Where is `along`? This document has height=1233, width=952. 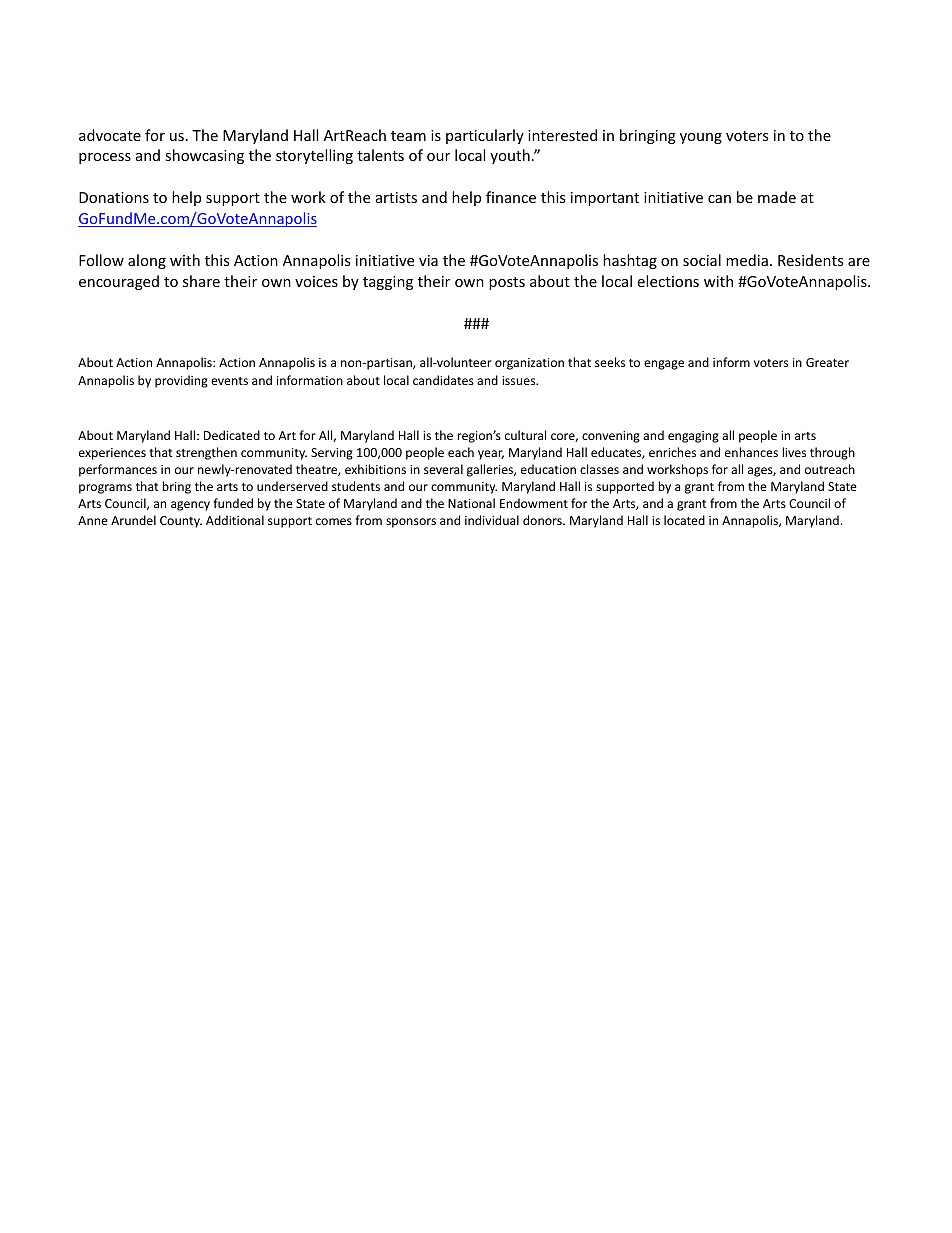 along is located at coordinates (147, 261).
